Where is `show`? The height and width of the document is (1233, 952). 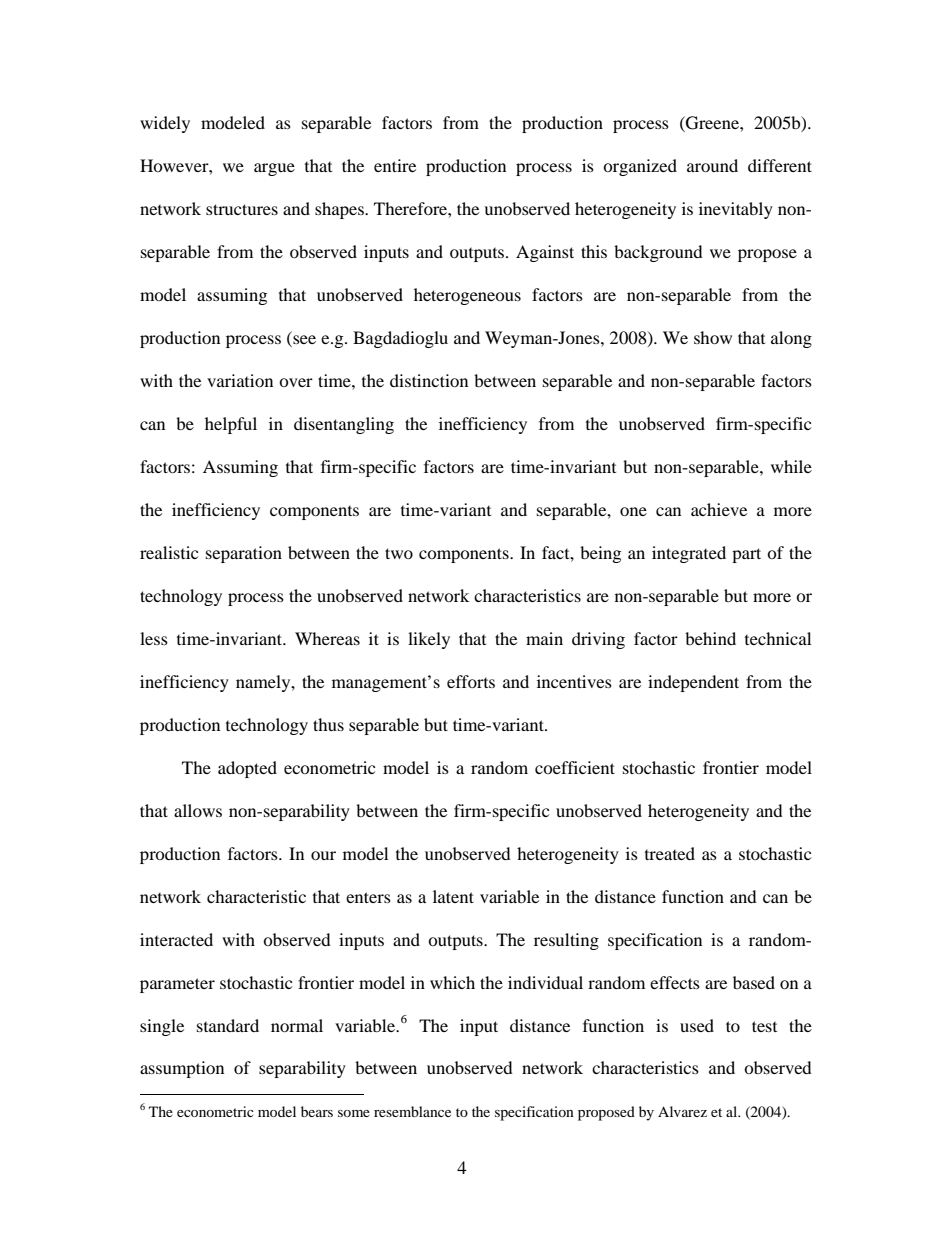
show is located at coordinates (713, 337).
